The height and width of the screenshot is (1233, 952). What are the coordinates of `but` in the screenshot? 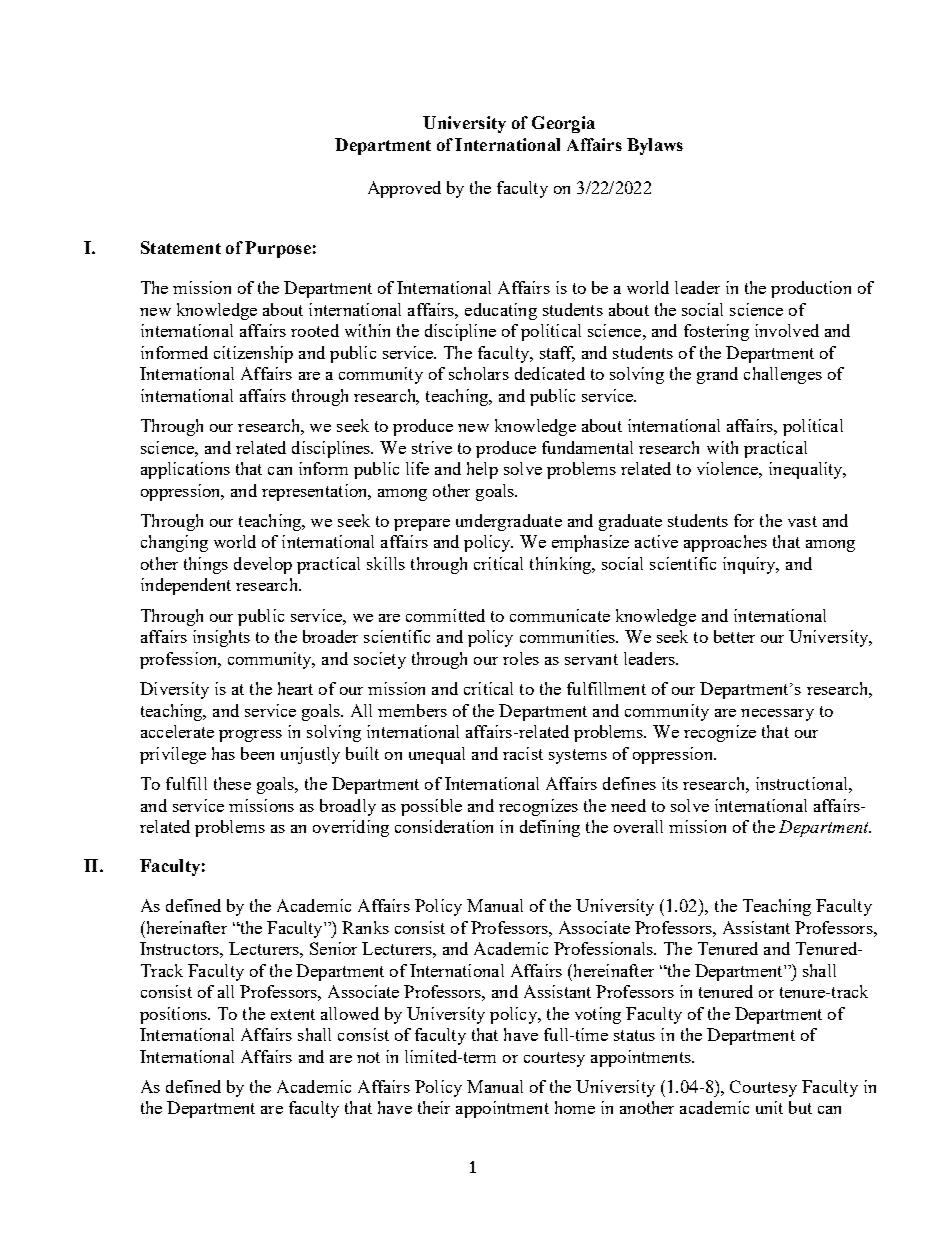 It's located at (800, 1107).
